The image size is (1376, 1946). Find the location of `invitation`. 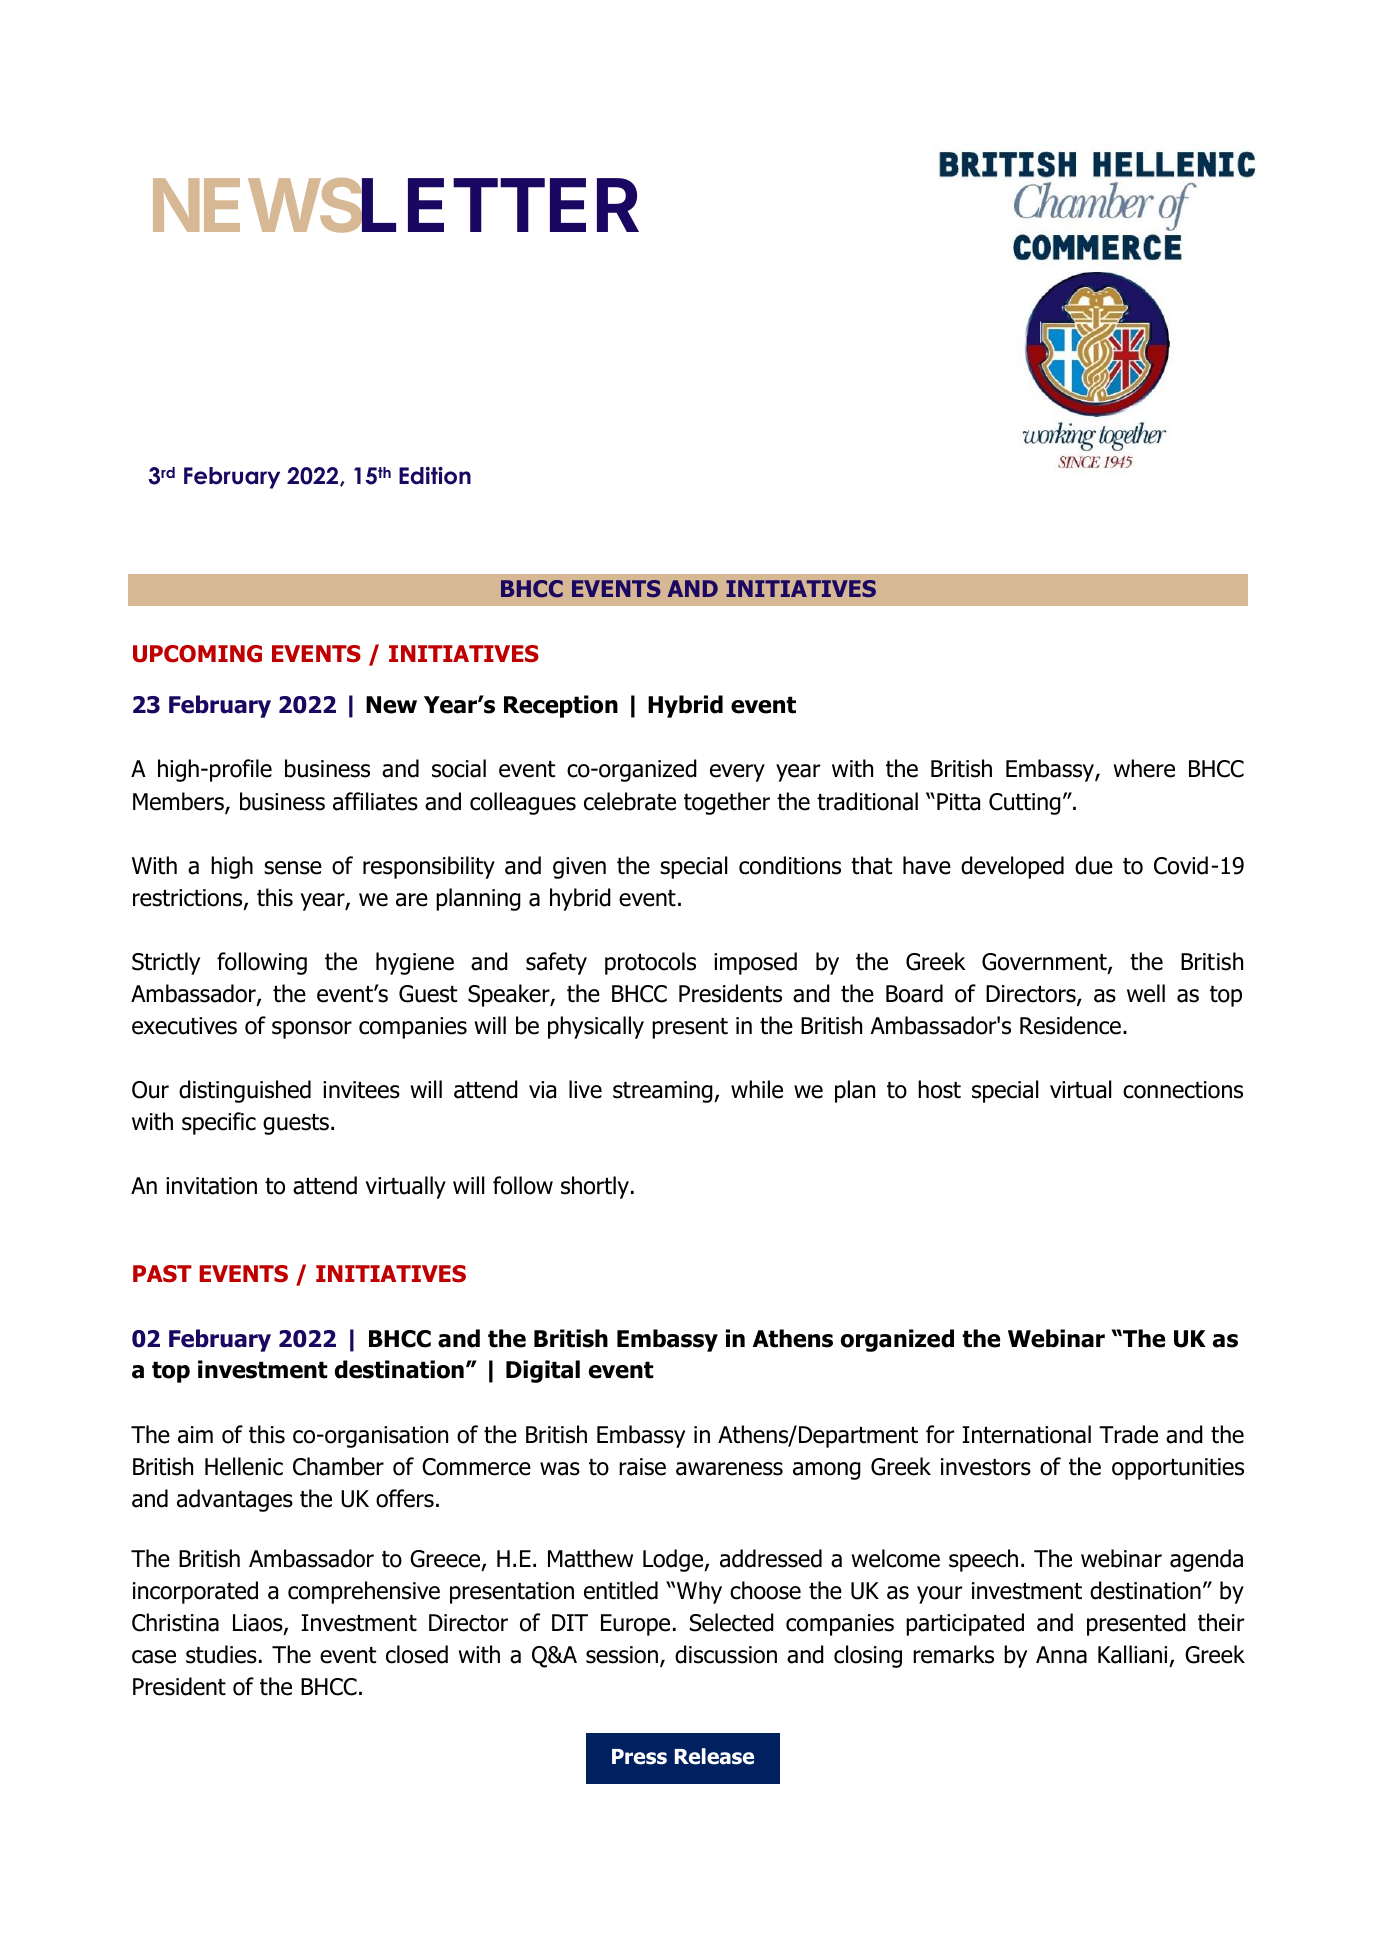

invitation is located at coordinates (211, 1186).
